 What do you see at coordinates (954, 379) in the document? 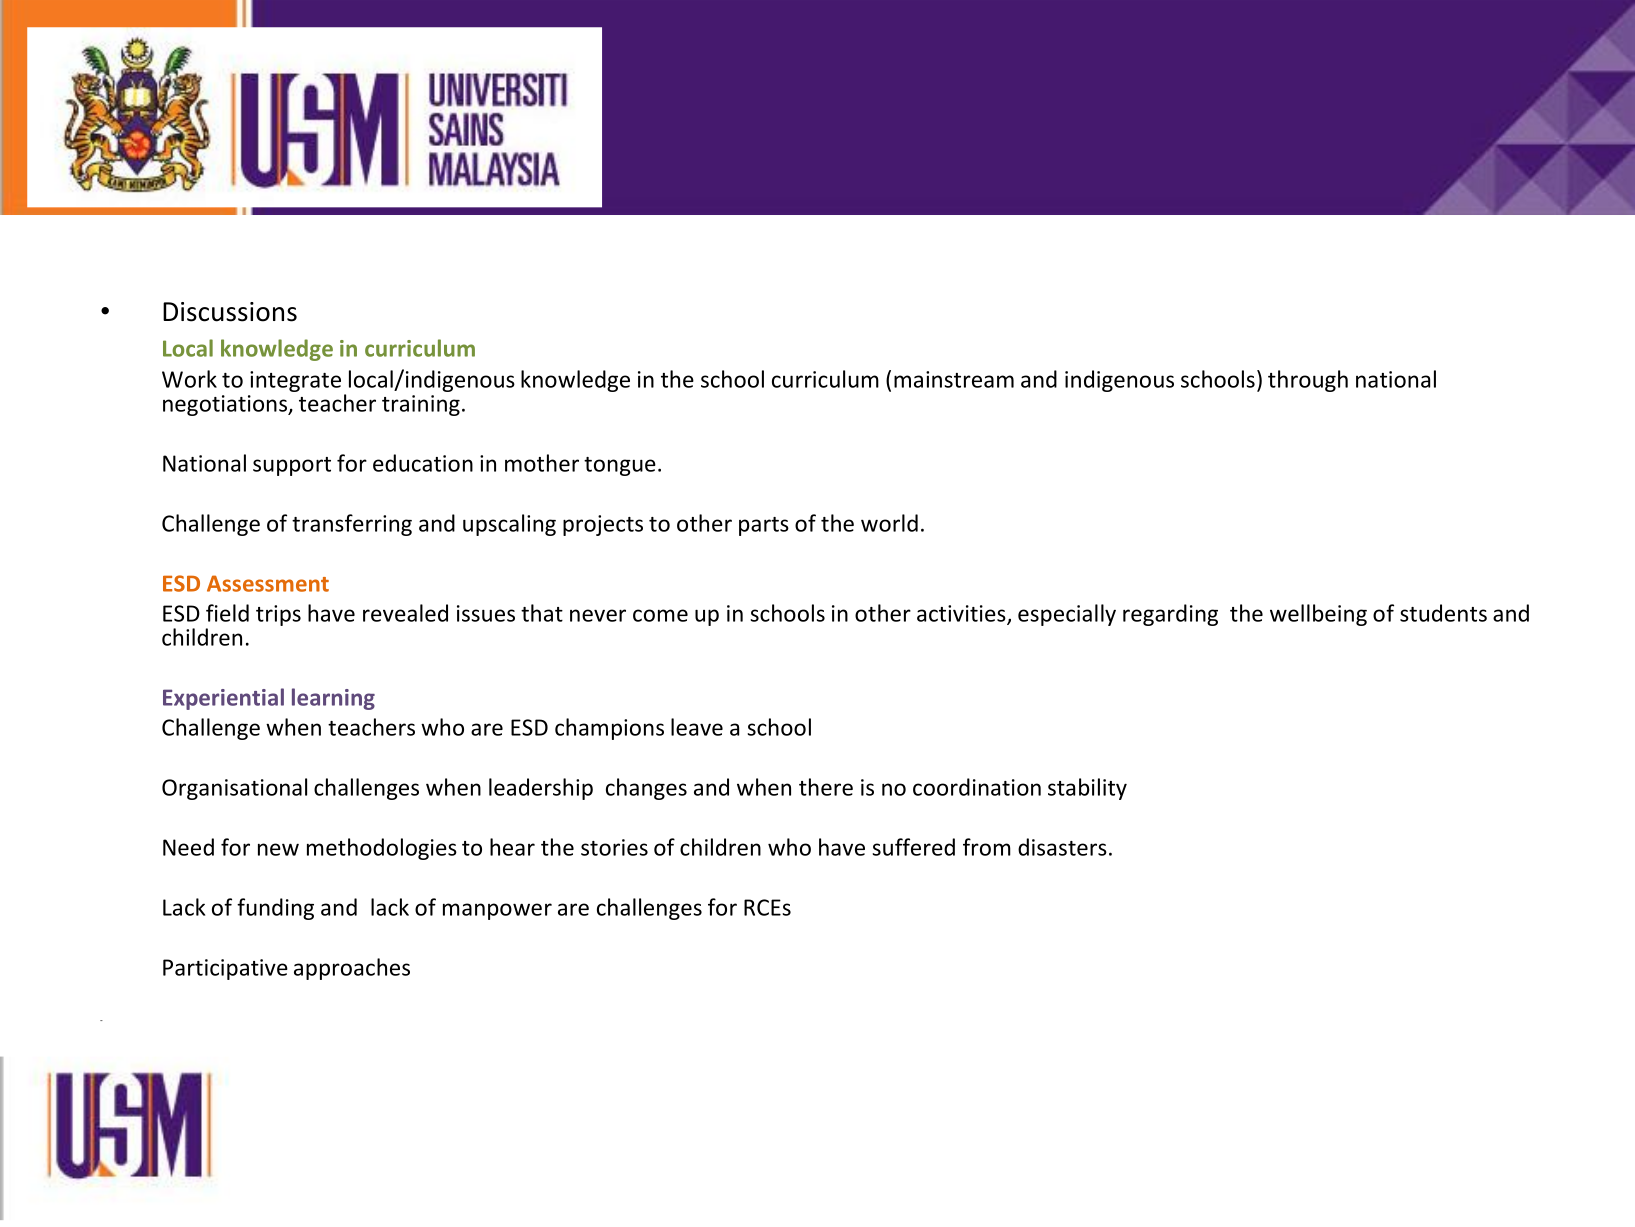
I see `mainstream` at bounding box center [954, 379].
